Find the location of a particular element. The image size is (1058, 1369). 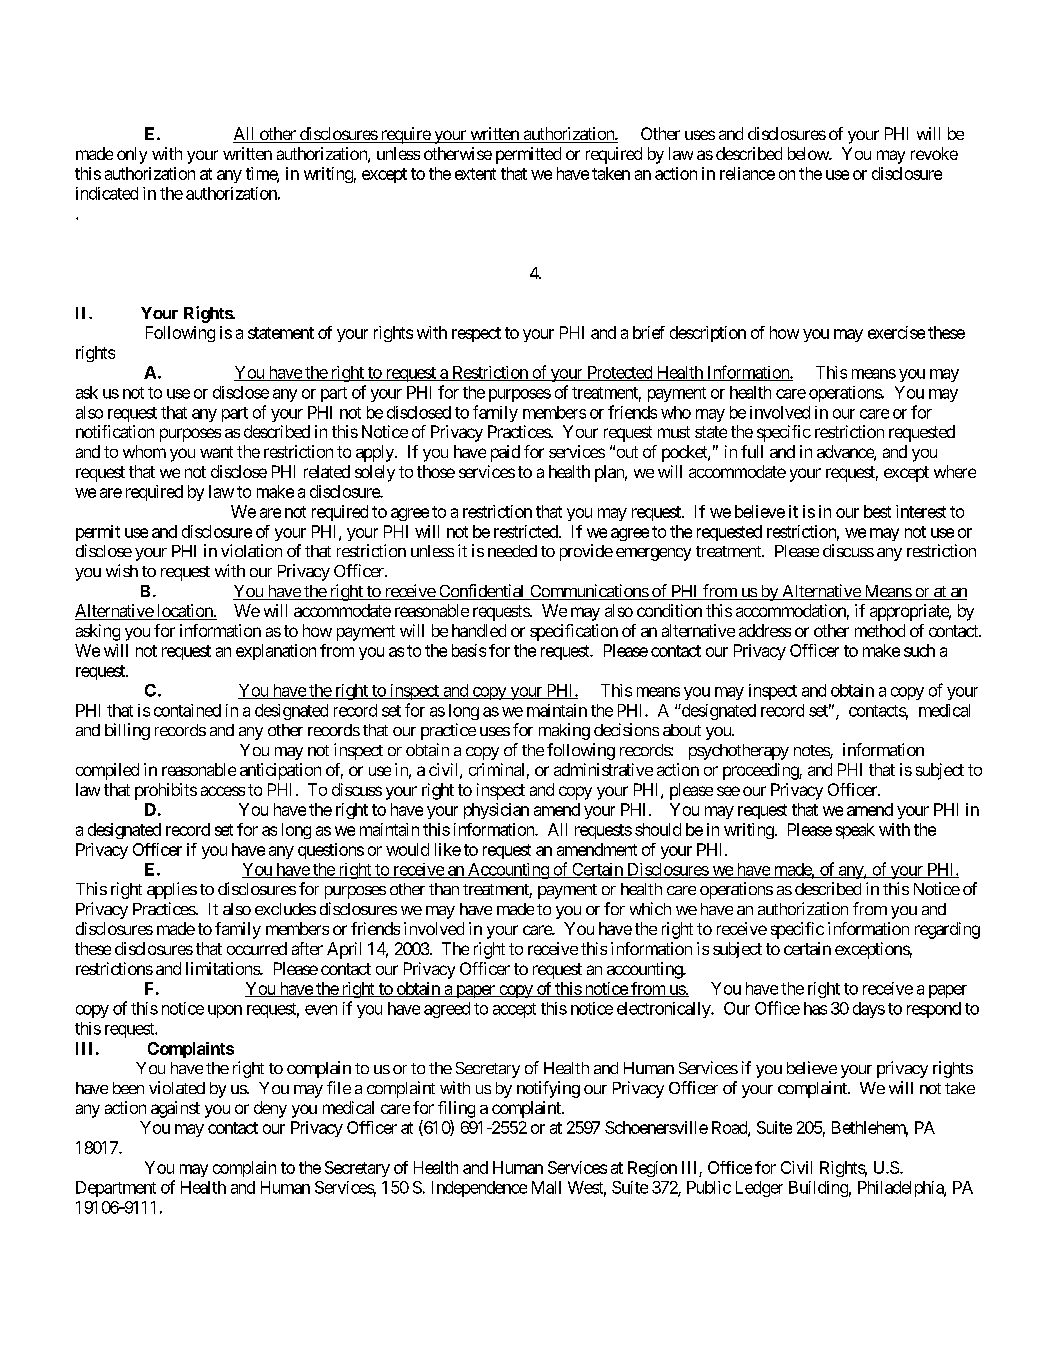

Philadelphia is located at coordinates (901, 1189).
